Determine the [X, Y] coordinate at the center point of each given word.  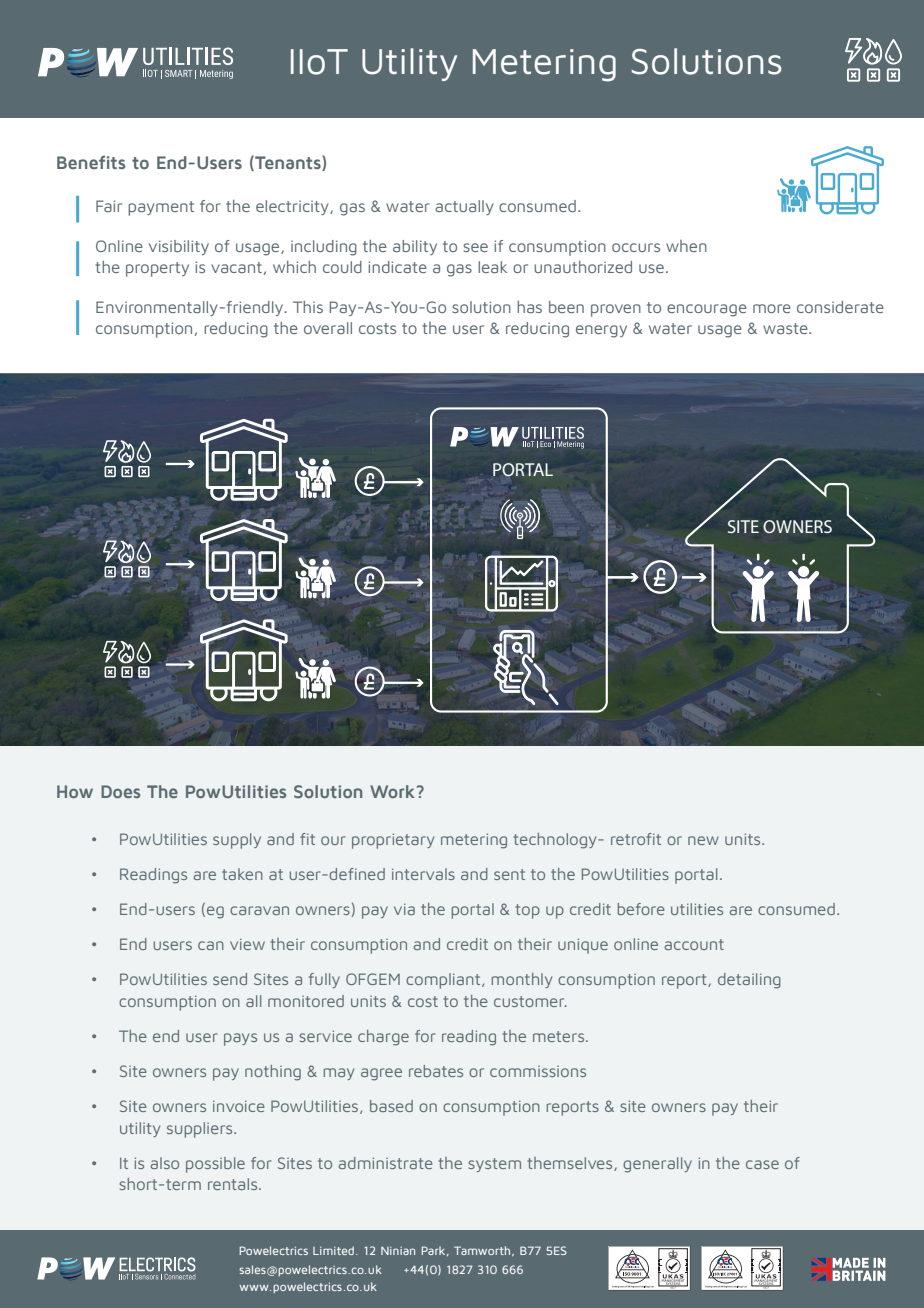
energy [601, 331]
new [703, 840]
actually [464, 207]
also [165, 1163]
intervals [423, 874]
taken [242, 874]
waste [786, 328]
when [686, 246]
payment [161, 208]
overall [328, 328]
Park [434, 1251]
